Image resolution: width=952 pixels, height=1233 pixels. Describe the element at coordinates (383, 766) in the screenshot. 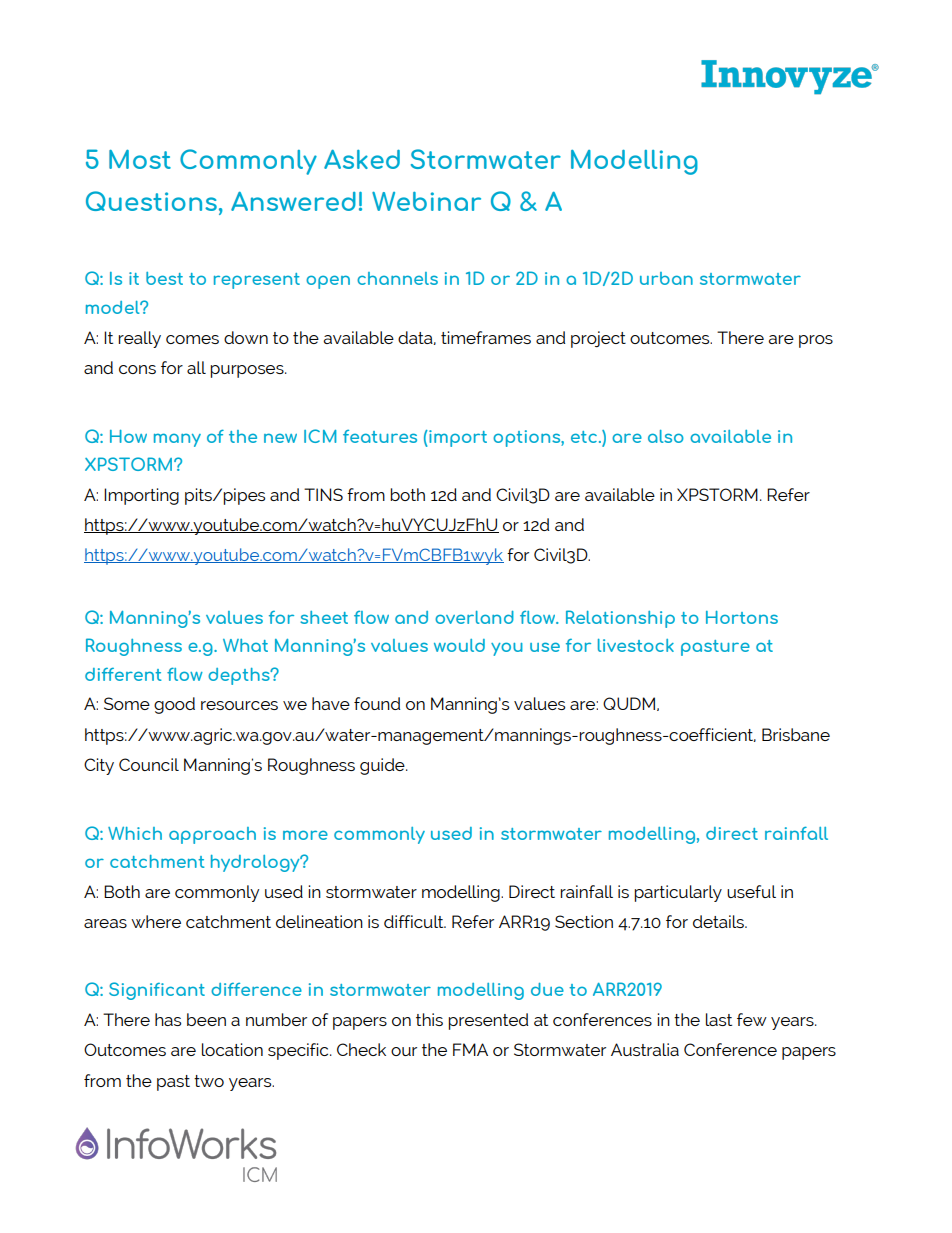

I see `guide` at that location.
